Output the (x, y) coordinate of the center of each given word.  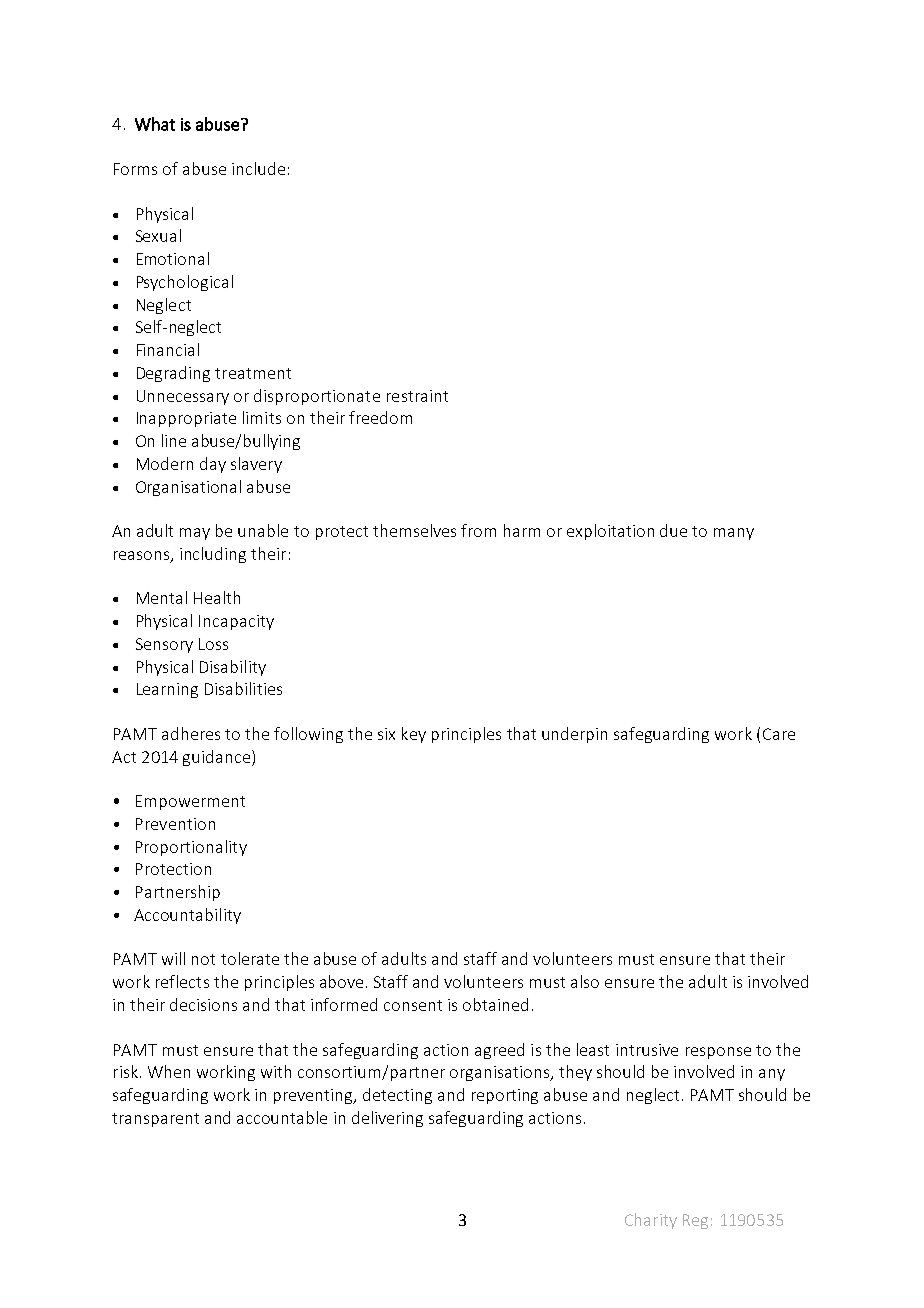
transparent (155, 1120)
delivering (387, 1119)
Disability (233, 668)
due (673, 530)
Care (779, 734)
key (414, 735)
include (258, 168)
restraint (417, 396)
